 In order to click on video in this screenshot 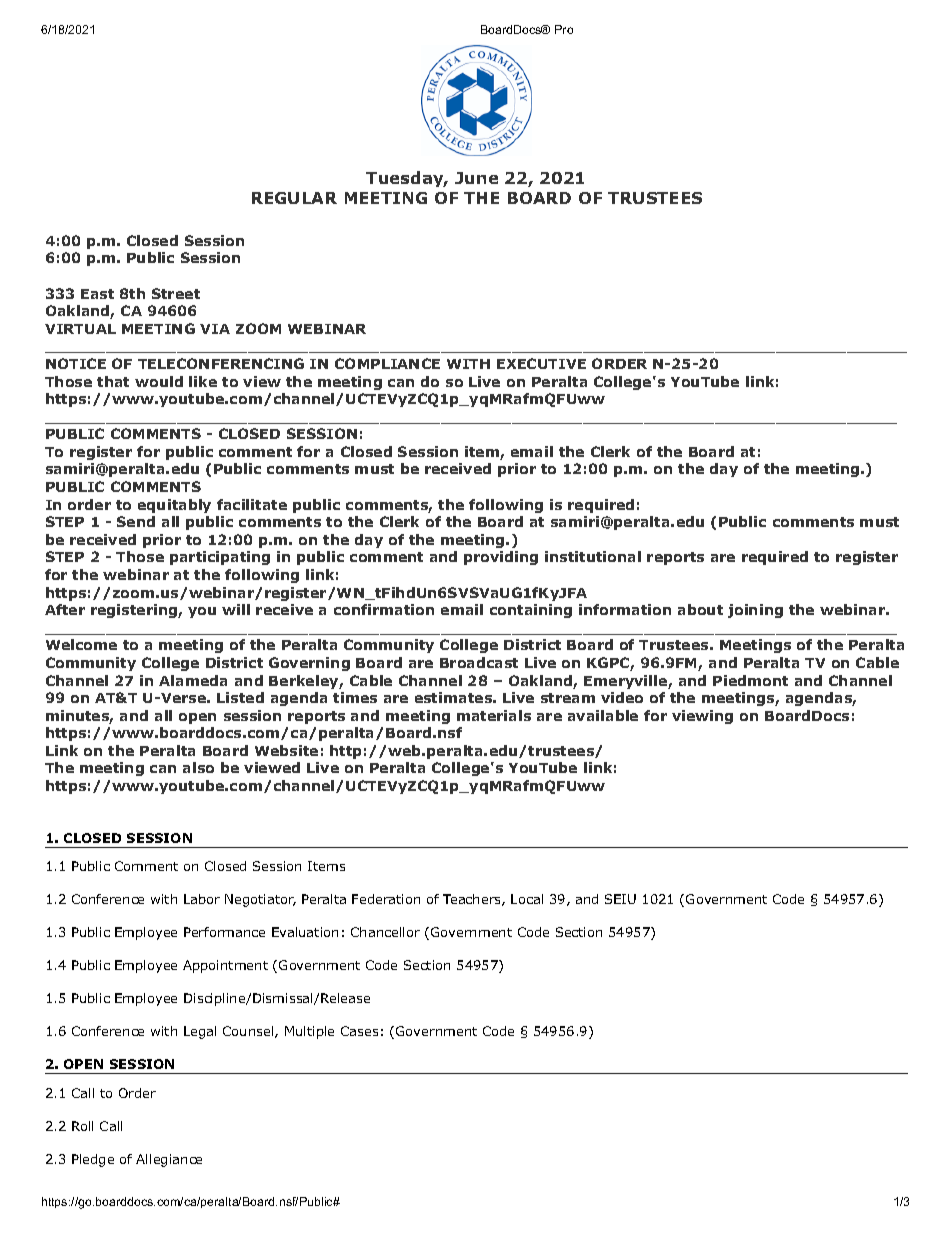, I will do `click(622, 697)`.
